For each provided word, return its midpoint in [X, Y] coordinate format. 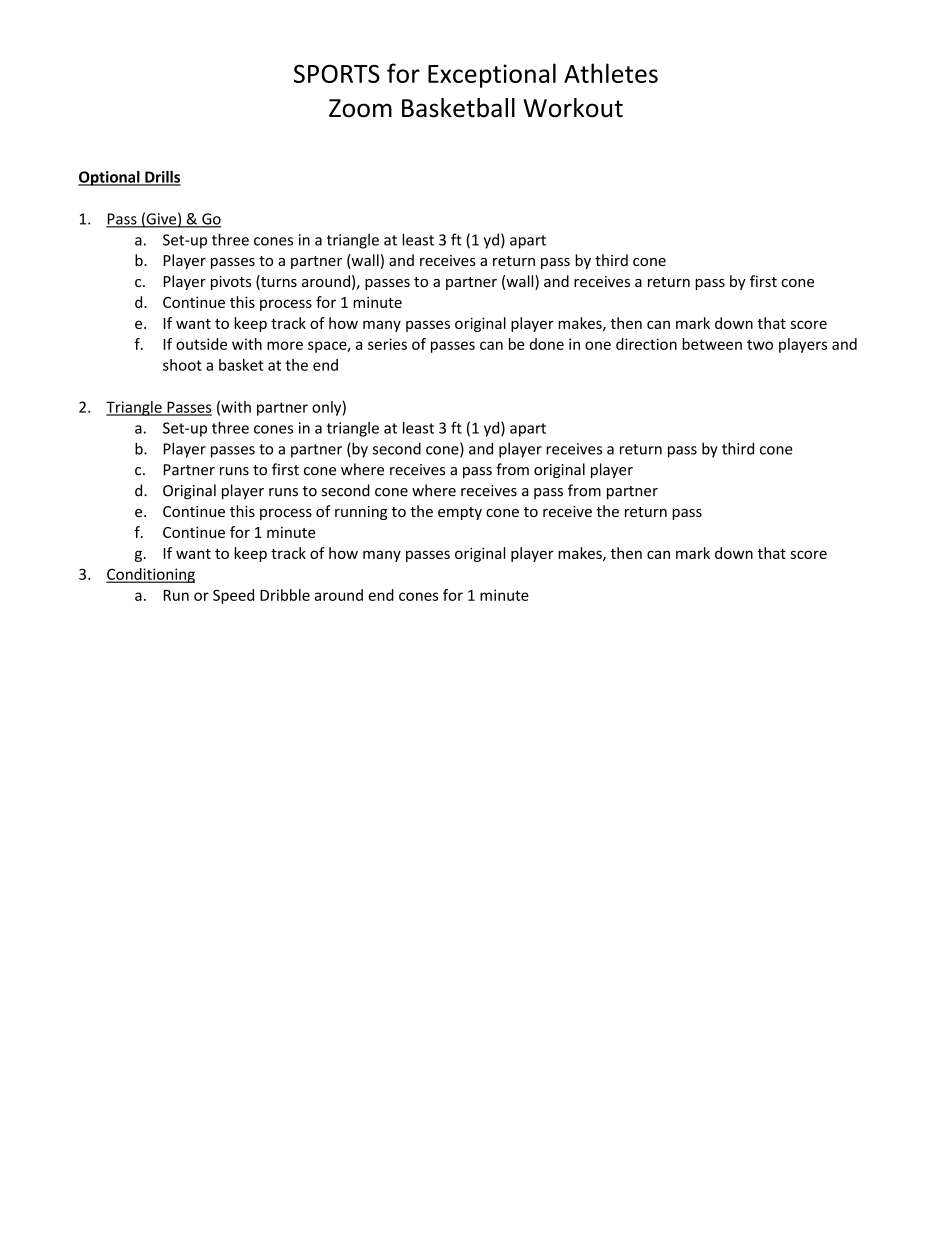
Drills [162, 178]
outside [201, 344]
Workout [573, 108]
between [712, 344]
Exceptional [492, 75]
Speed [233, 596]
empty [460, 513]
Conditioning [150, 575]
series [387, 344]
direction [646, 344]
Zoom [360, 108]
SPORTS [337, 73]
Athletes [611, 73]
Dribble [285, 595]
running [361, 513]
